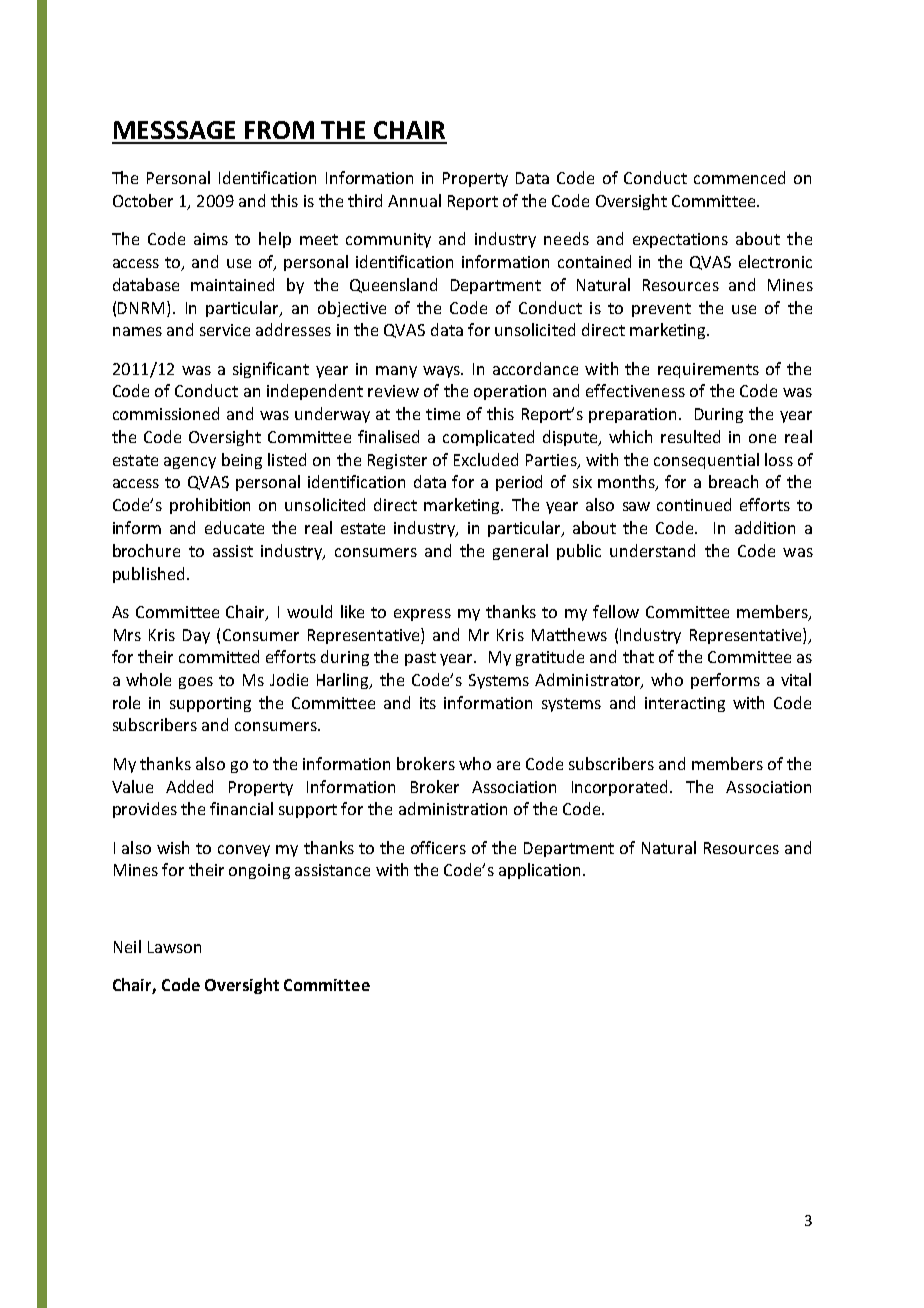  I want to click on application, so click(539, 871).
